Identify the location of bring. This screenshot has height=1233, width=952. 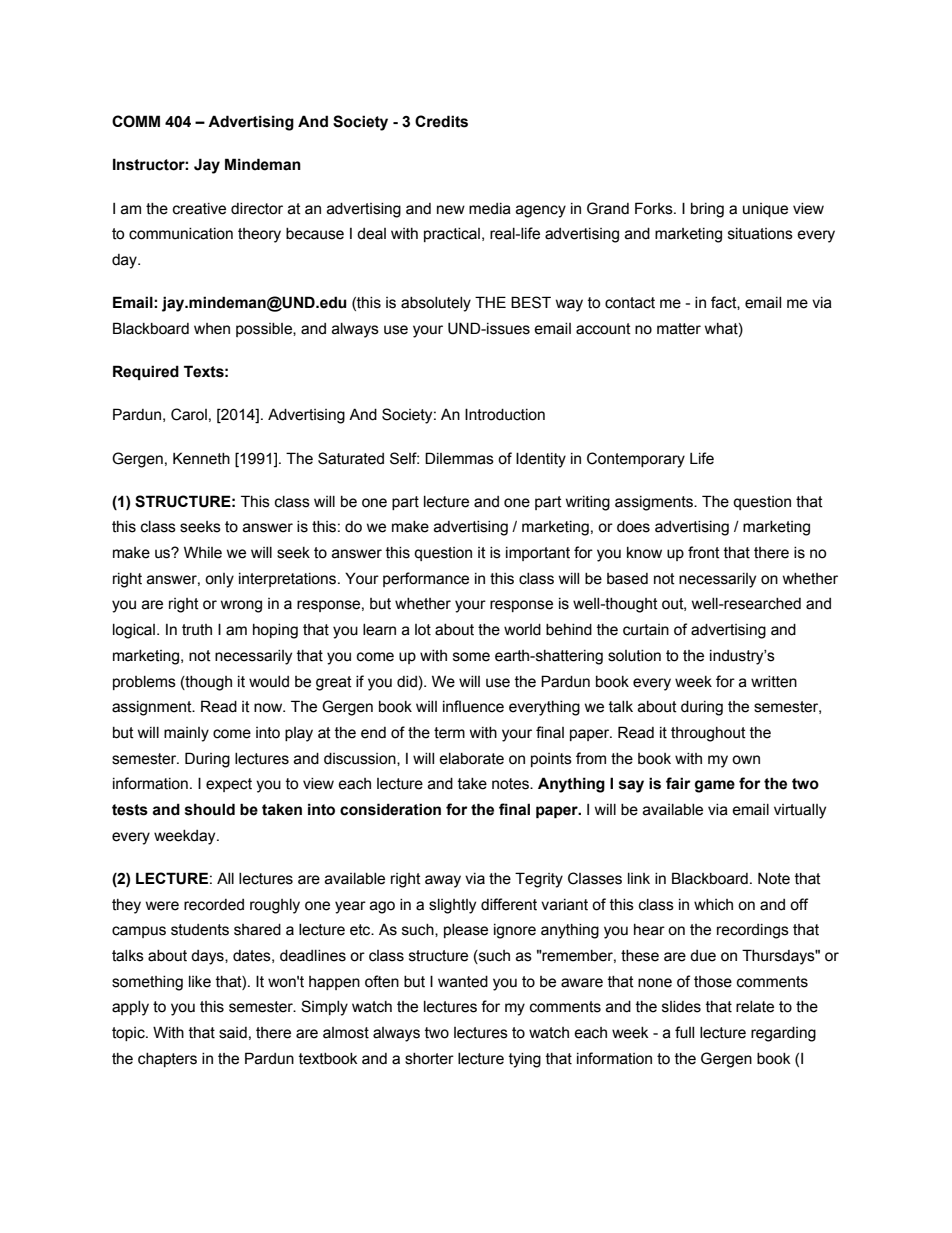
(707, 210).
